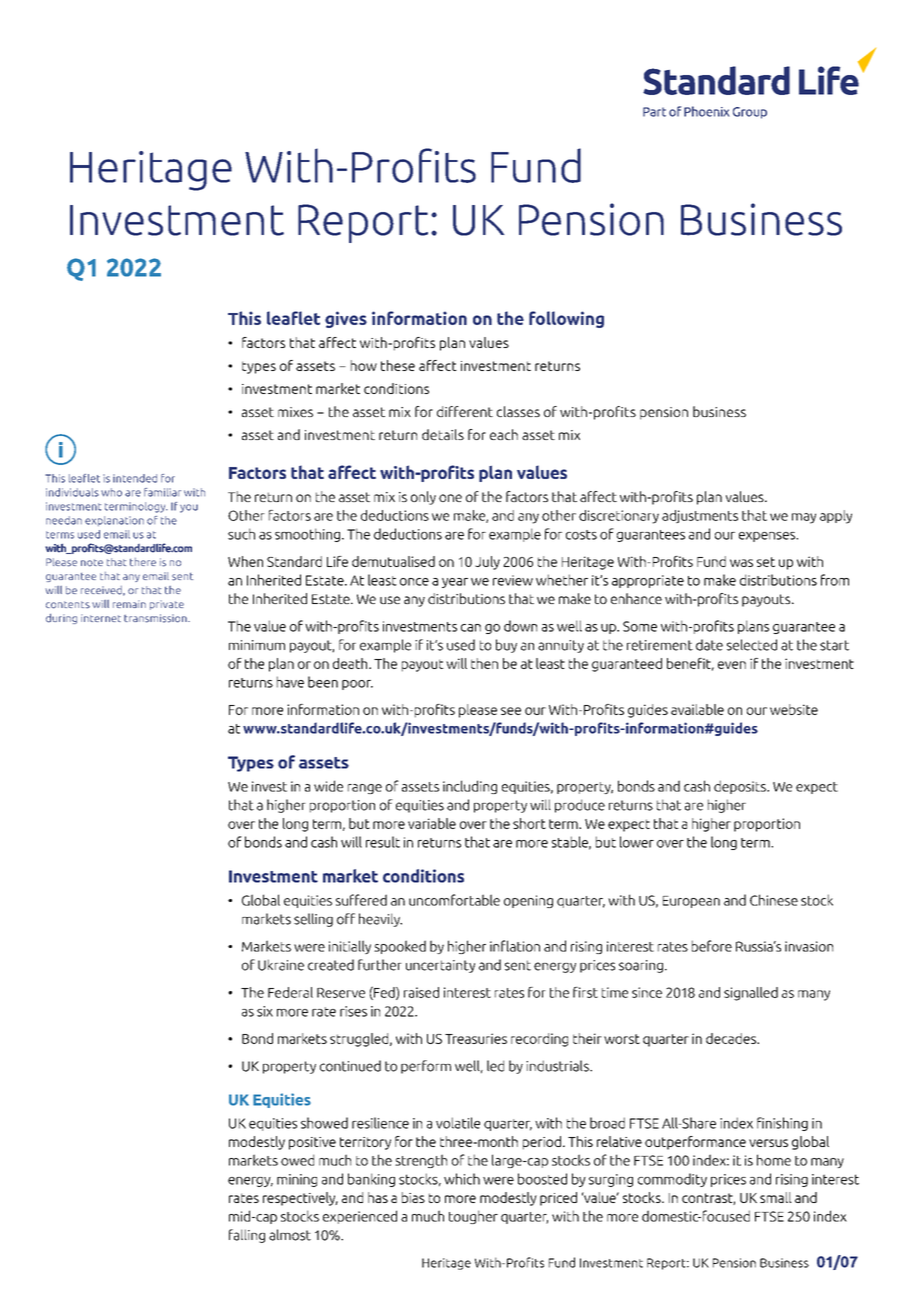  I want to click on Ukraine, so click(281, 965).
